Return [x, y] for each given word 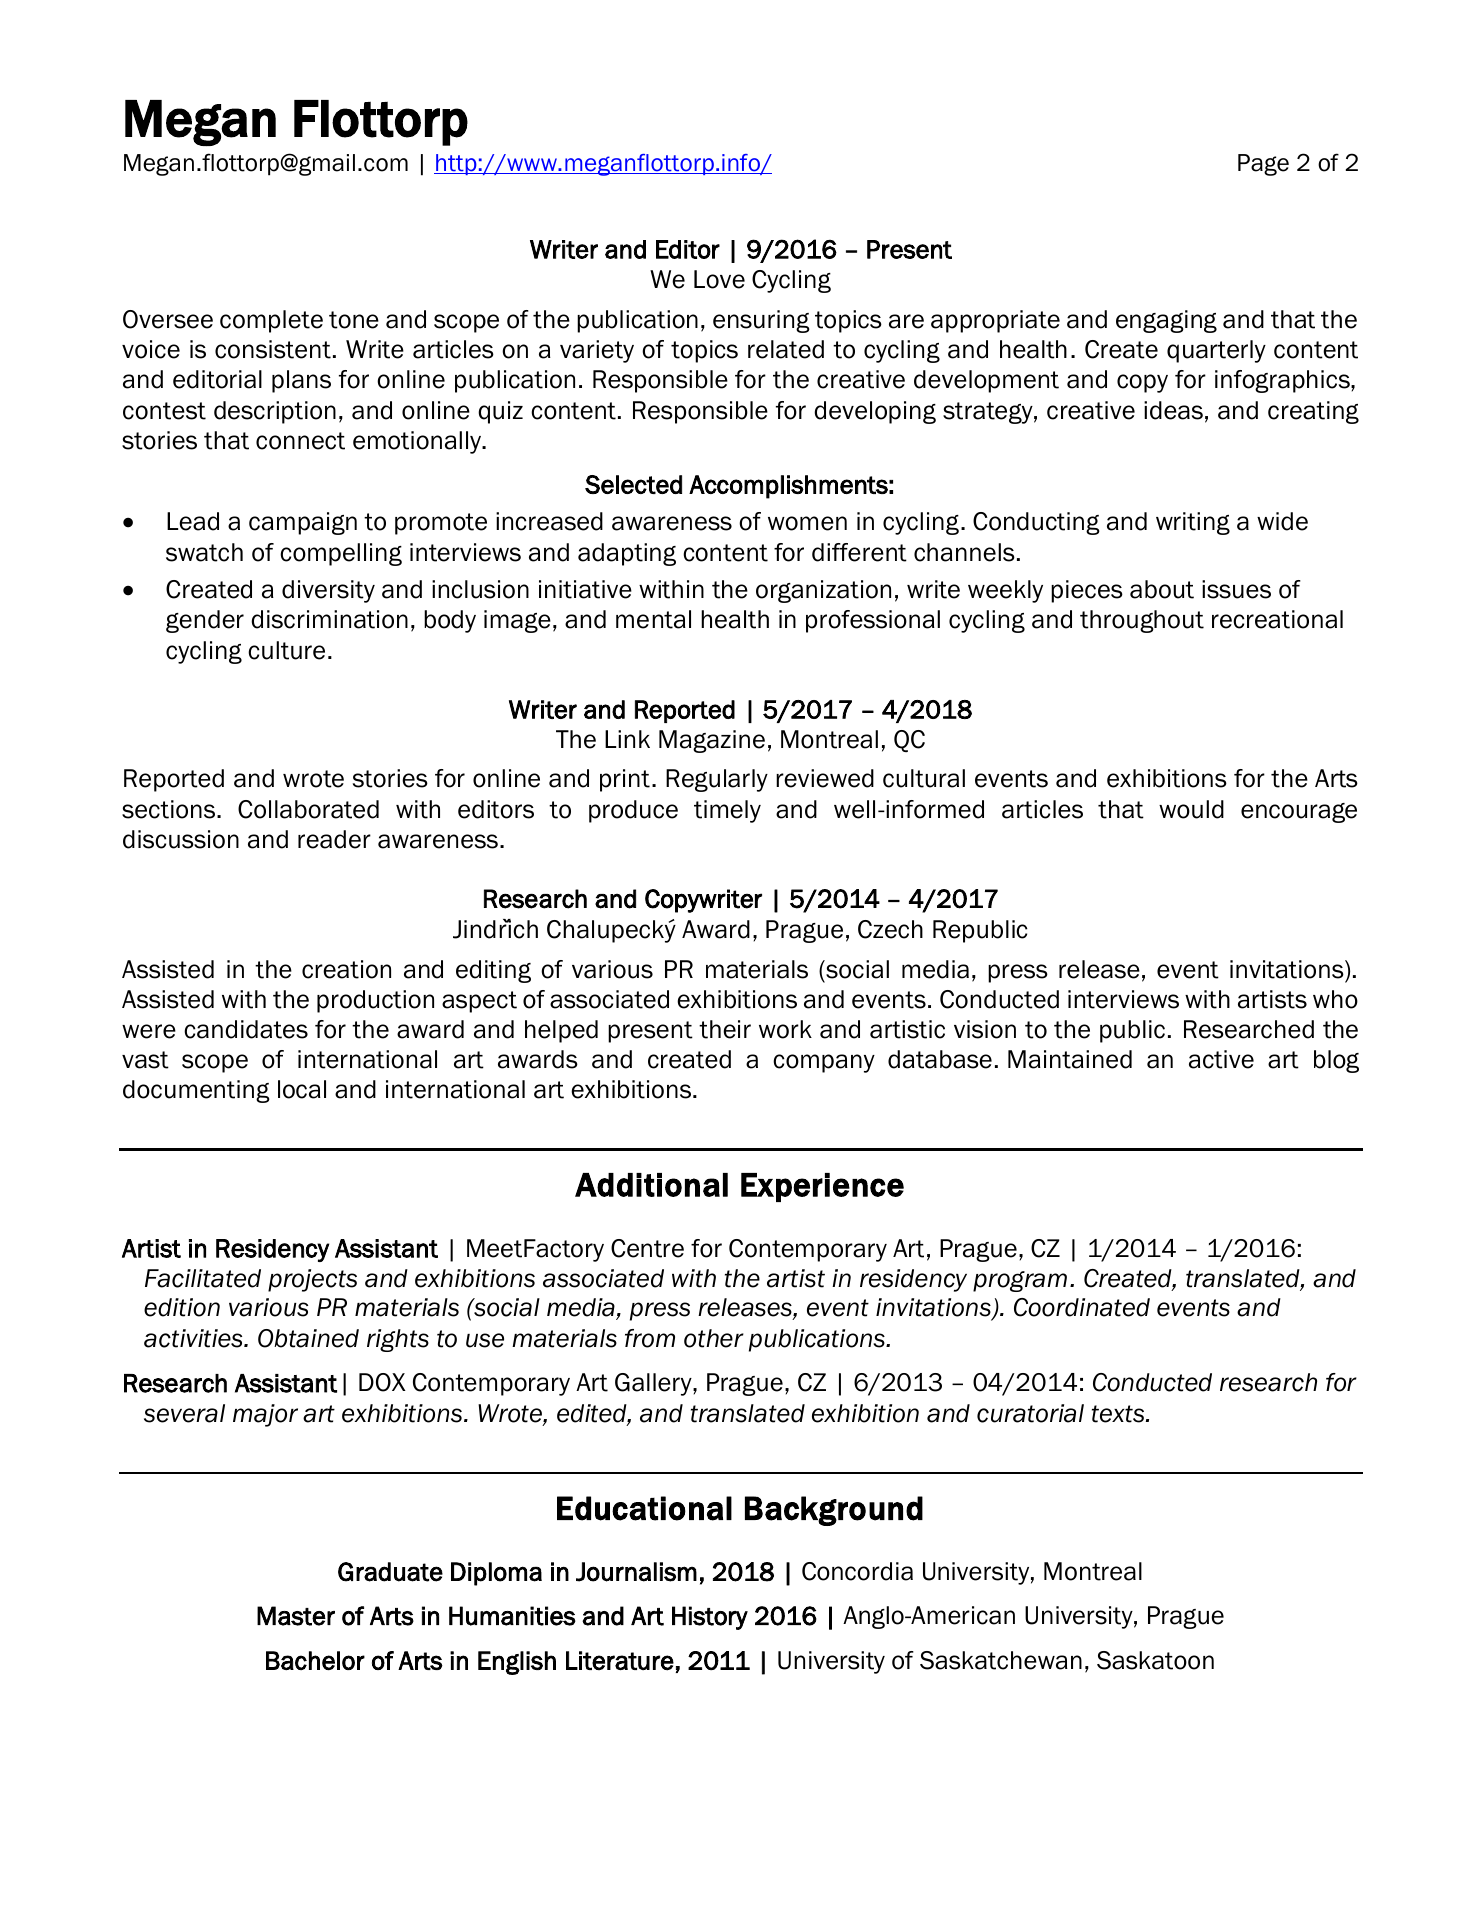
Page [1263, 165]
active [1221, 1059]
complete [271, 321]
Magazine [712, 741]
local [302, 1089]
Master [296, 1616]
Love [719, 279]
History [710, 1618]
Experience [822, 1187]
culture [286, 650]
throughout [1142, 621]
